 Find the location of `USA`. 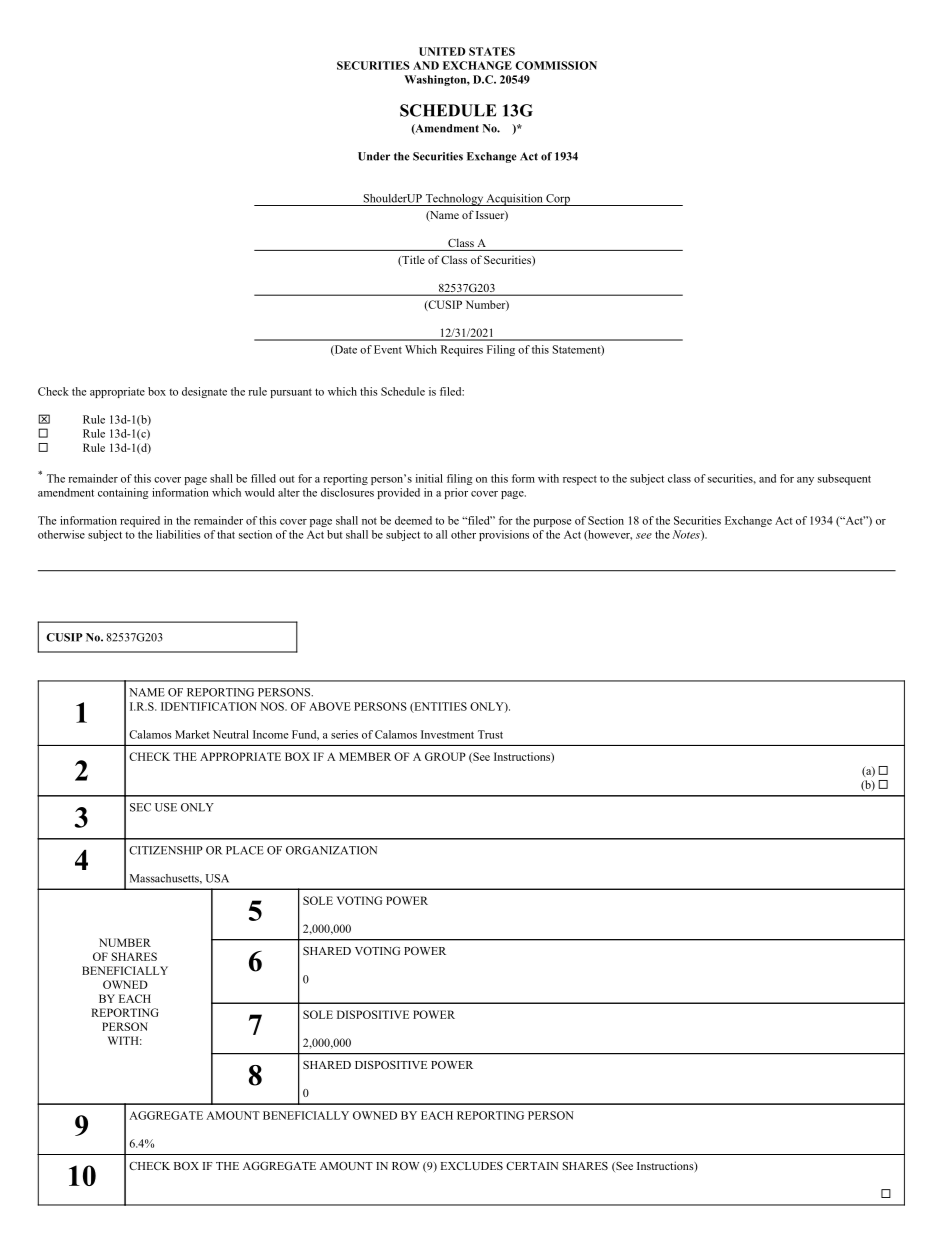

USA is located at coordinates (217, 878).
